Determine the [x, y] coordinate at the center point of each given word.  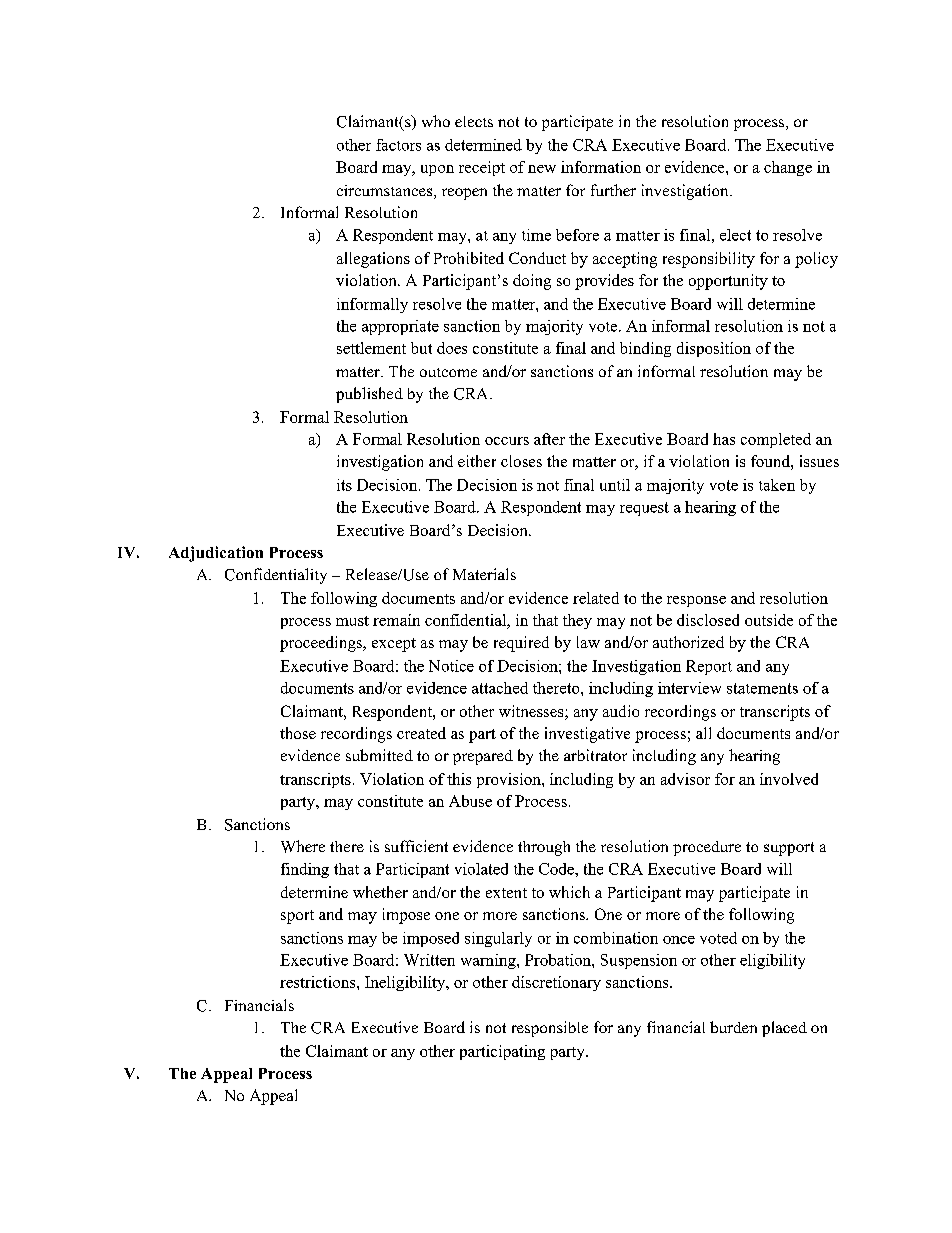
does [452, 348]
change [788, 168]
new [542, 169]
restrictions [319, 982]
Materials [484, 574]
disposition [714, 349]
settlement [371, 348]
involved [789, 779]
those [298, 733]
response [696, 601]
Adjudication [216, 554]
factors [398, 145]
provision [510, 780]
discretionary [556, 983]
